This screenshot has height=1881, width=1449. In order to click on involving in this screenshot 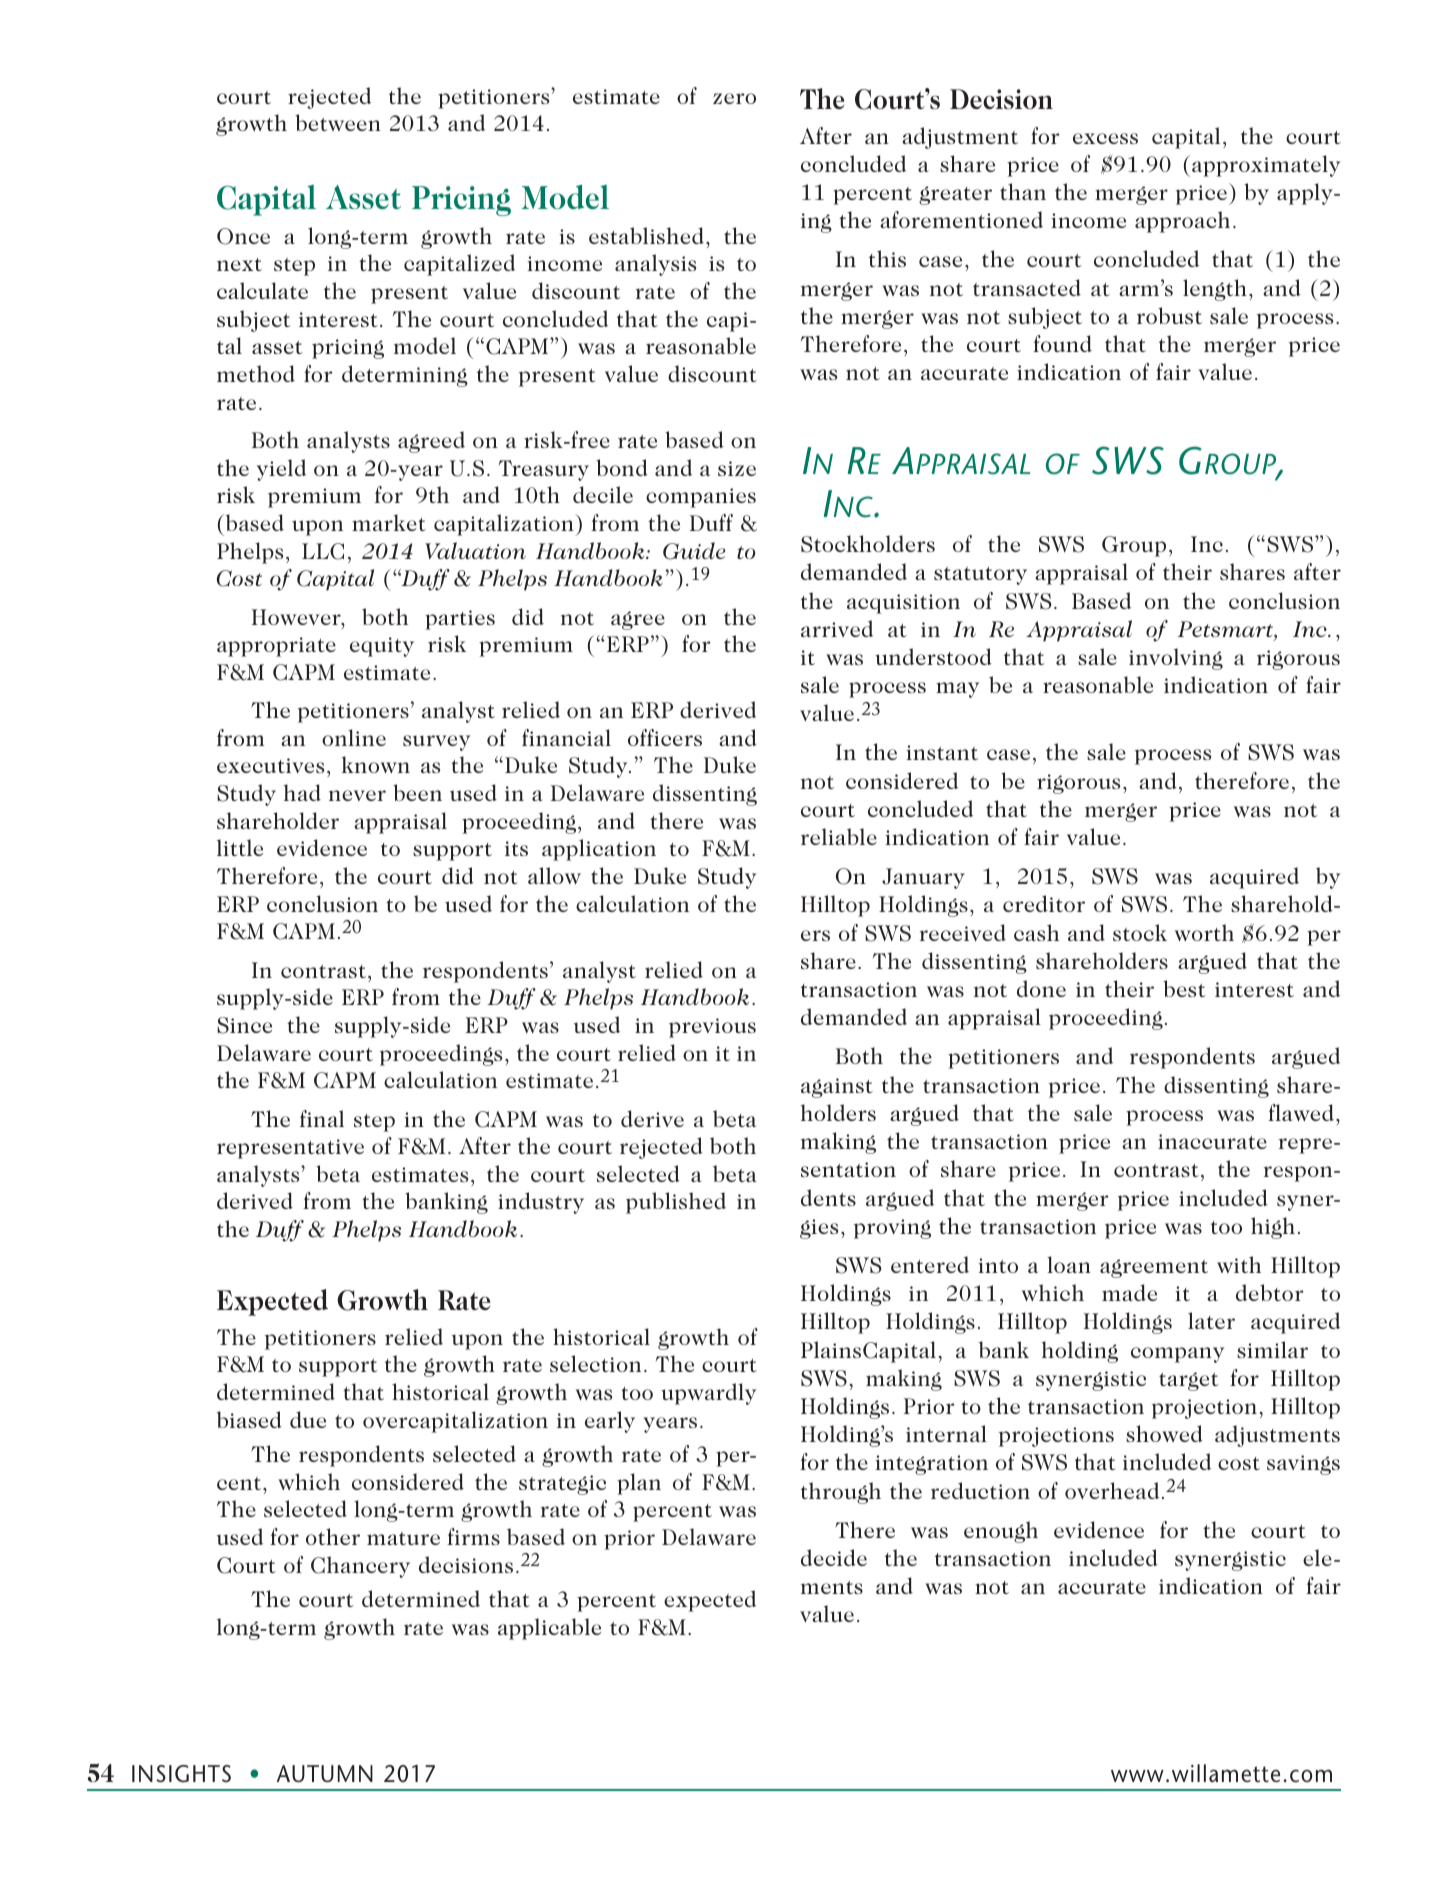, I will do `click(1176, 659)`.
